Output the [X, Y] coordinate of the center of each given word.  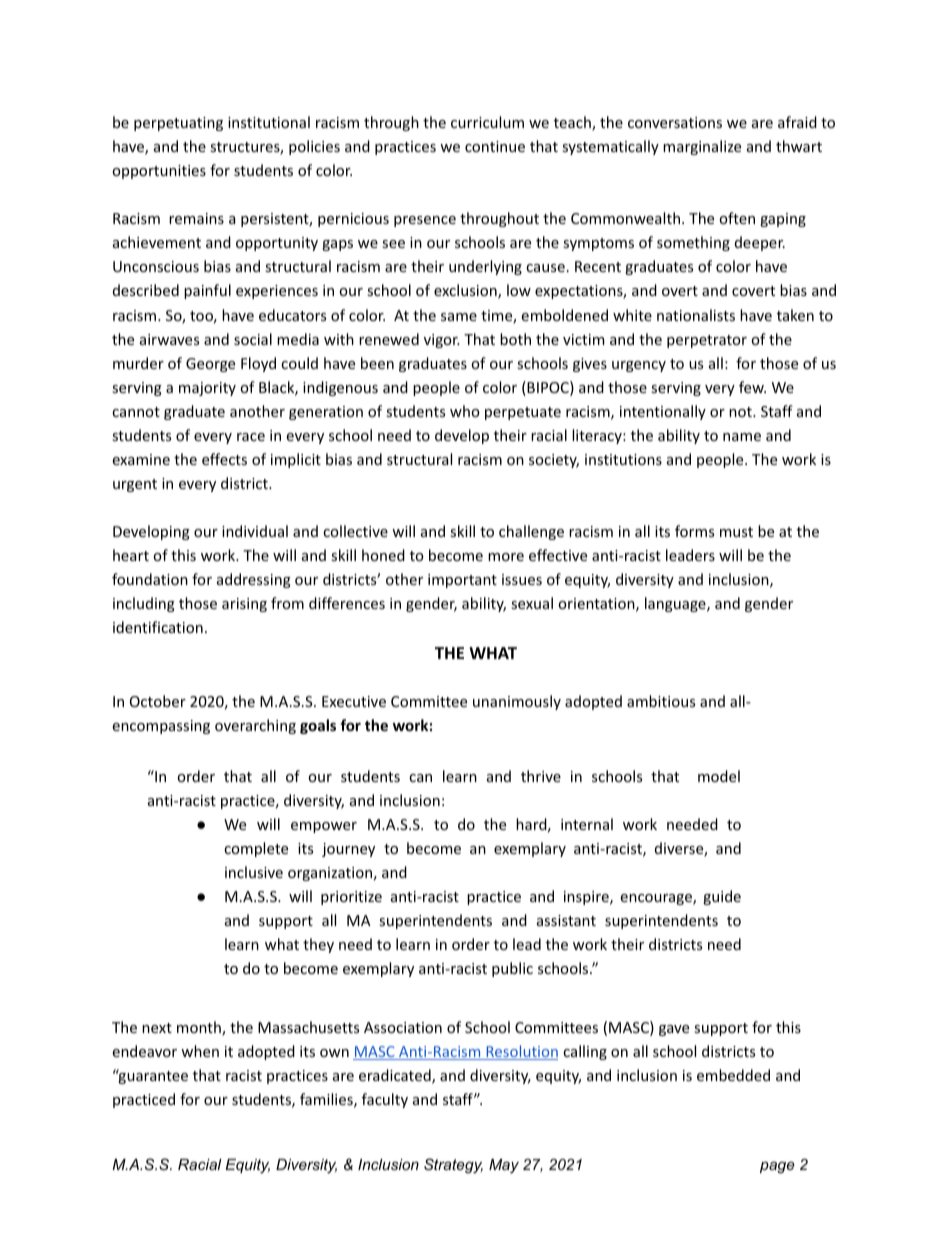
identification [158, 627]
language [676, 604]
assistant [566, 920]
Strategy [453, 1166]
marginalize [702, 147]
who [465, 411]
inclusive [254, 872]
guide [722, 897]
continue [495, 146]
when [200, 1051]
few [752, 387]
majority [207, 389]
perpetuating [178, 124]
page [777, 1167]
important [462, 581]
